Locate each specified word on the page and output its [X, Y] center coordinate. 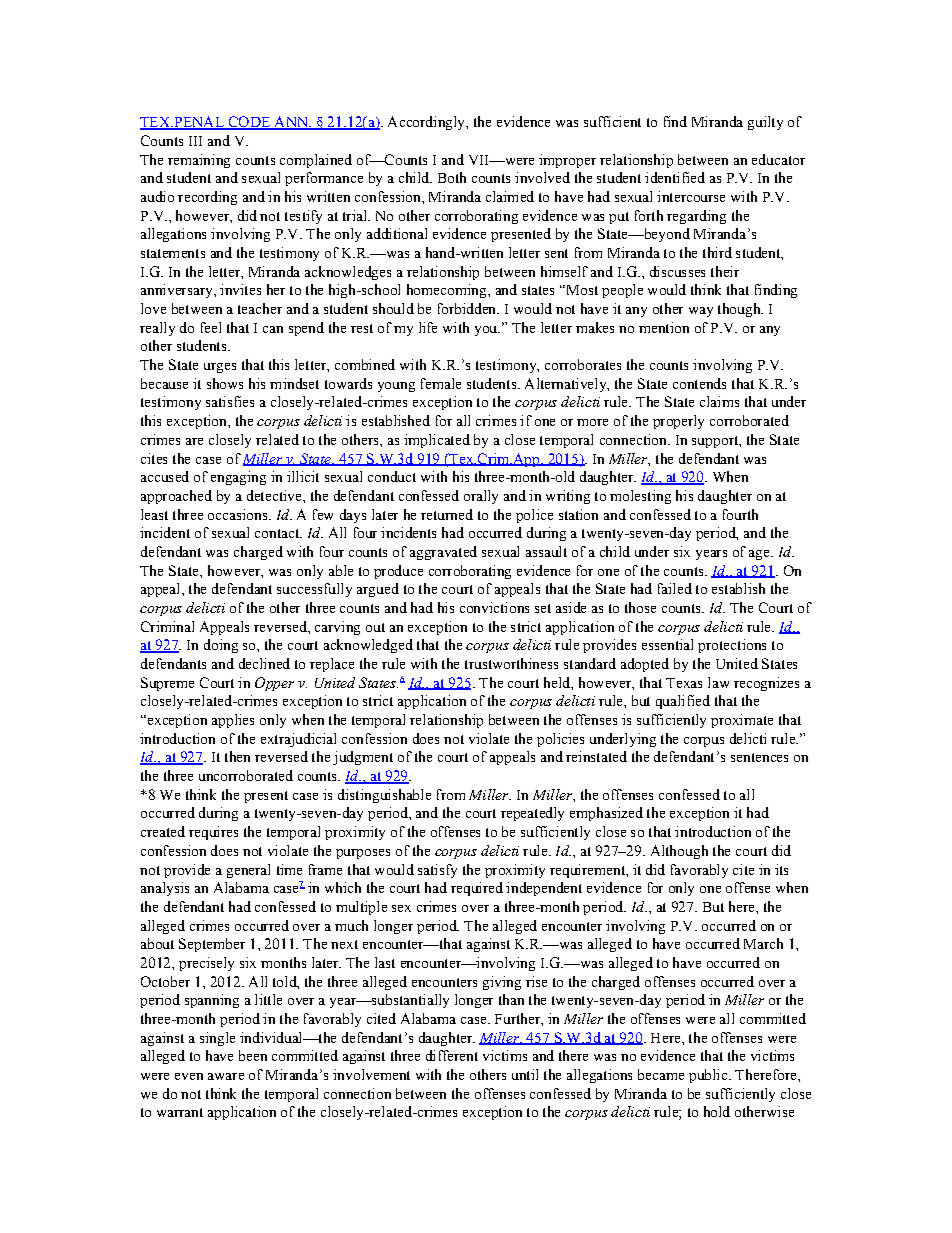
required [477, 889]
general [248, 871]
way [701, 312]
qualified [683, 702]
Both [452, 177]
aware [226, 1076]
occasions [239, 514]
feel [211, 327]
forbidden [468, 308]
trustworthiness [511, 663]
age [760, 555]
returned [447, 514]
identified [675, 177]
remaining [199, 161]
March [763, 943]
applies [233, 721]
